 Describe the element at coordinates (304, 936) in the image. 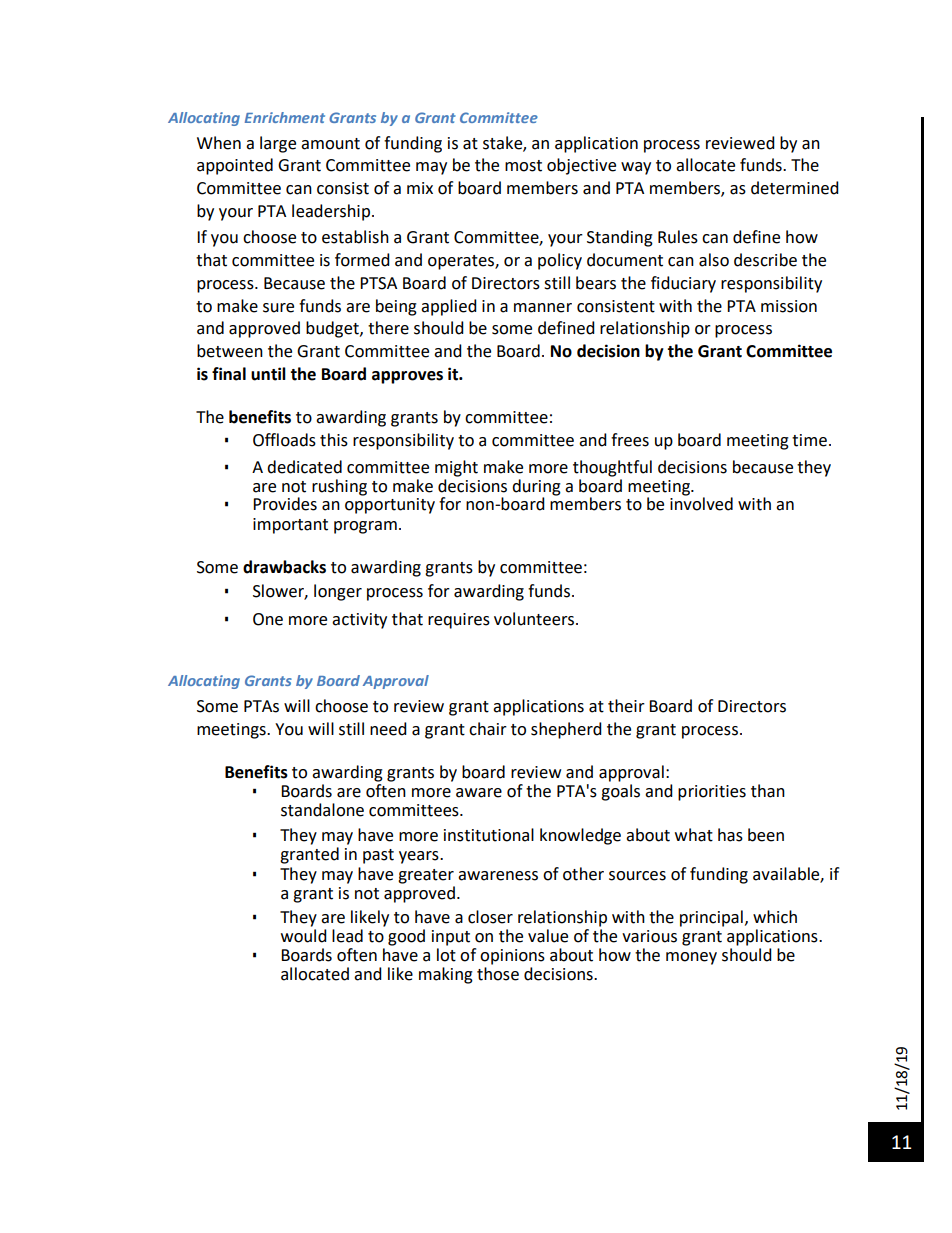

I see `would` at that location.
